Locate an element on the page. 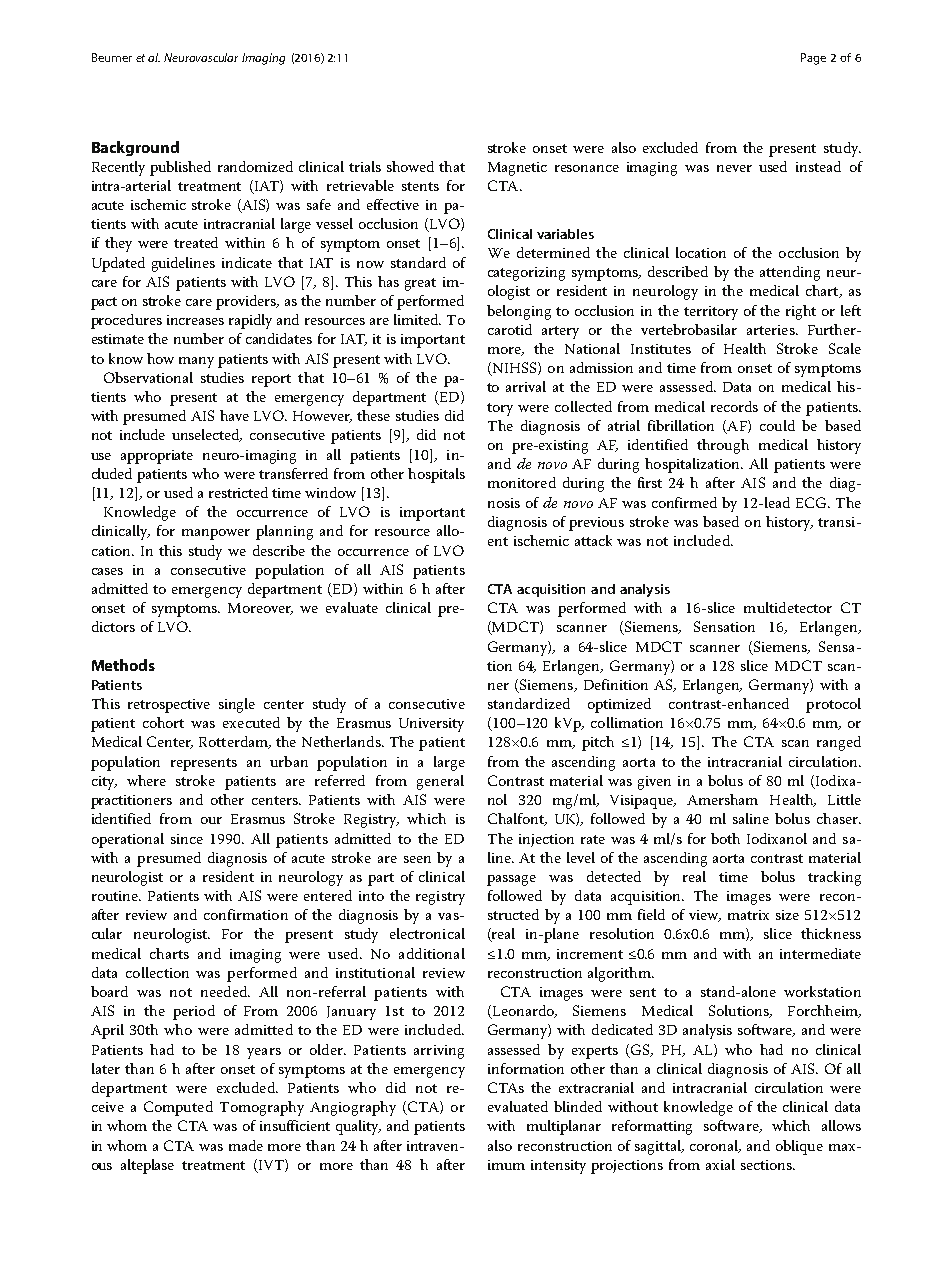 This document has height=1265, width=952. Magnetic is located at coordinates (517, 169).
